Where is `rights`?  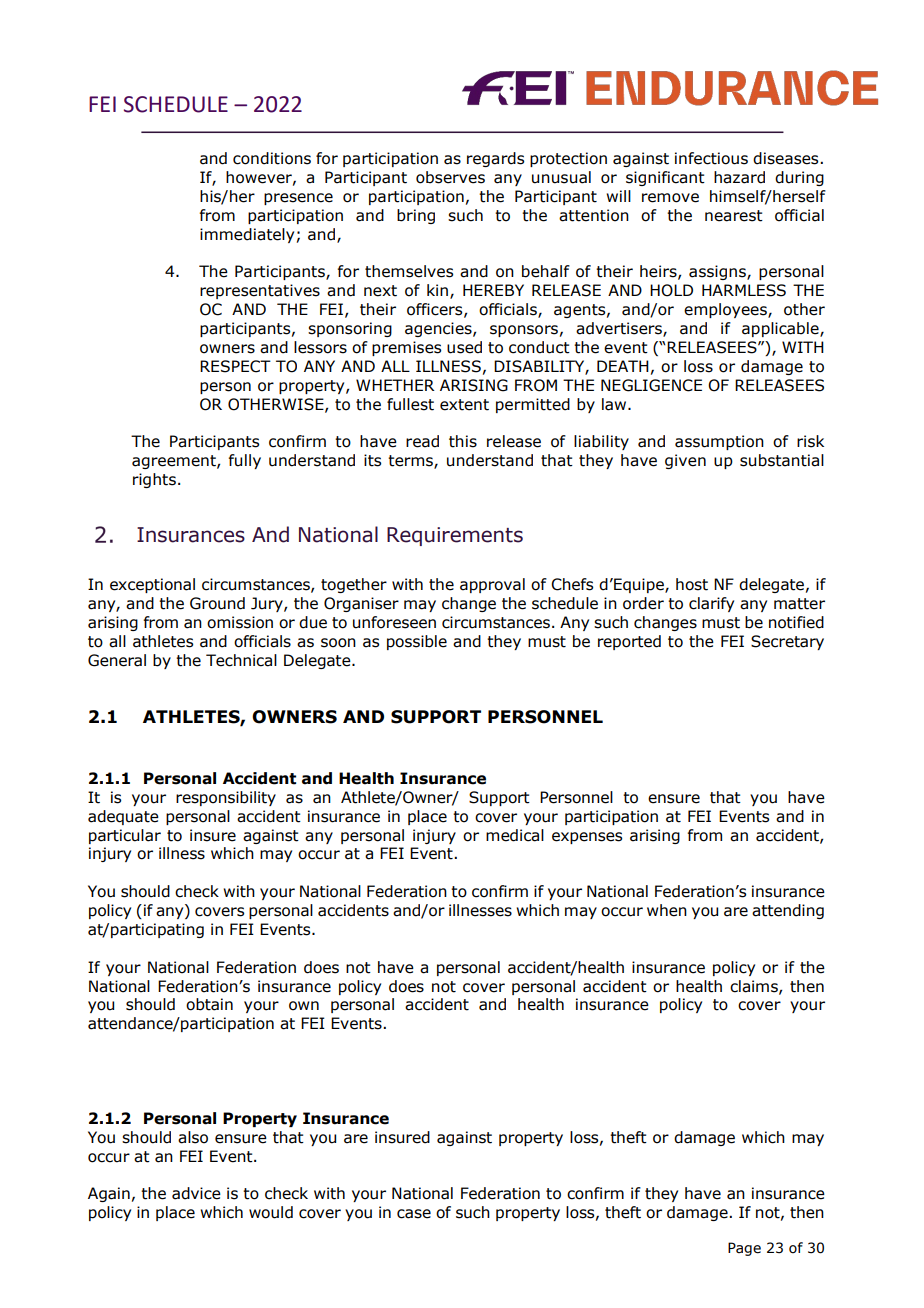 rights is located at coordinates (154, 480).
